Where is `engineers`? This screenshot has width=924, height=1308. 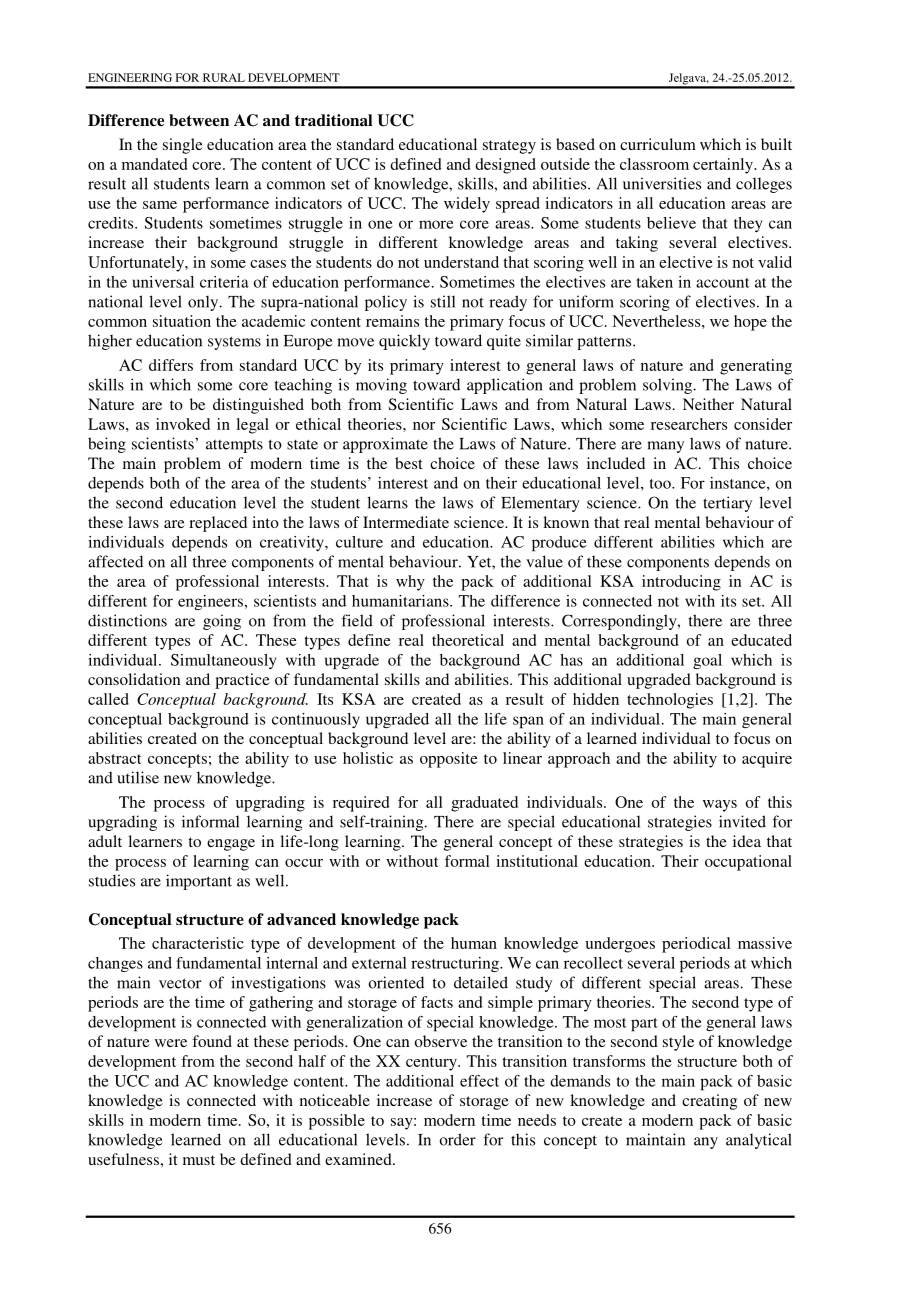
engineers is located at coordinates (210, 602).
